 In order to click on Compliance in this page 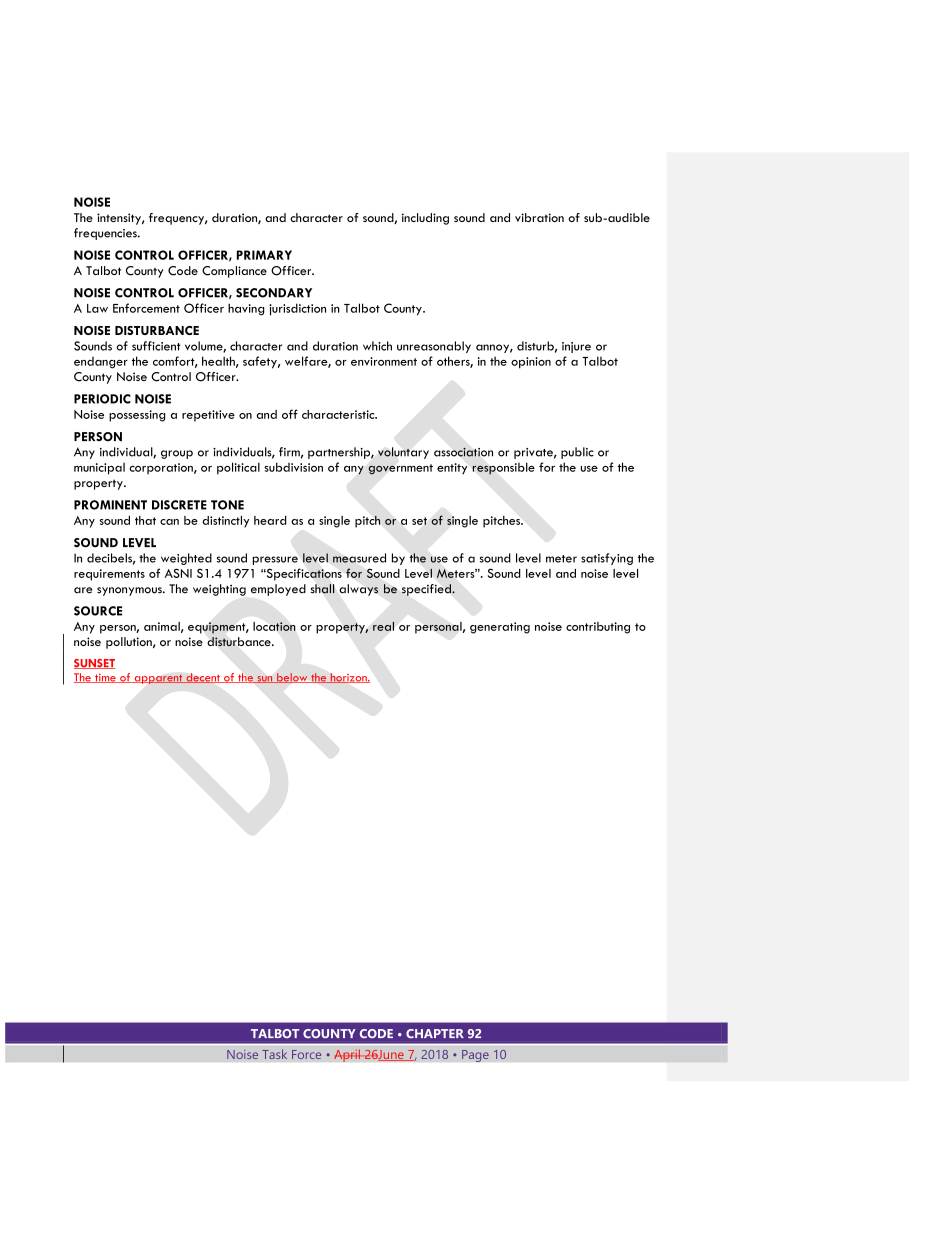, I will do `click(234, 272)`.
